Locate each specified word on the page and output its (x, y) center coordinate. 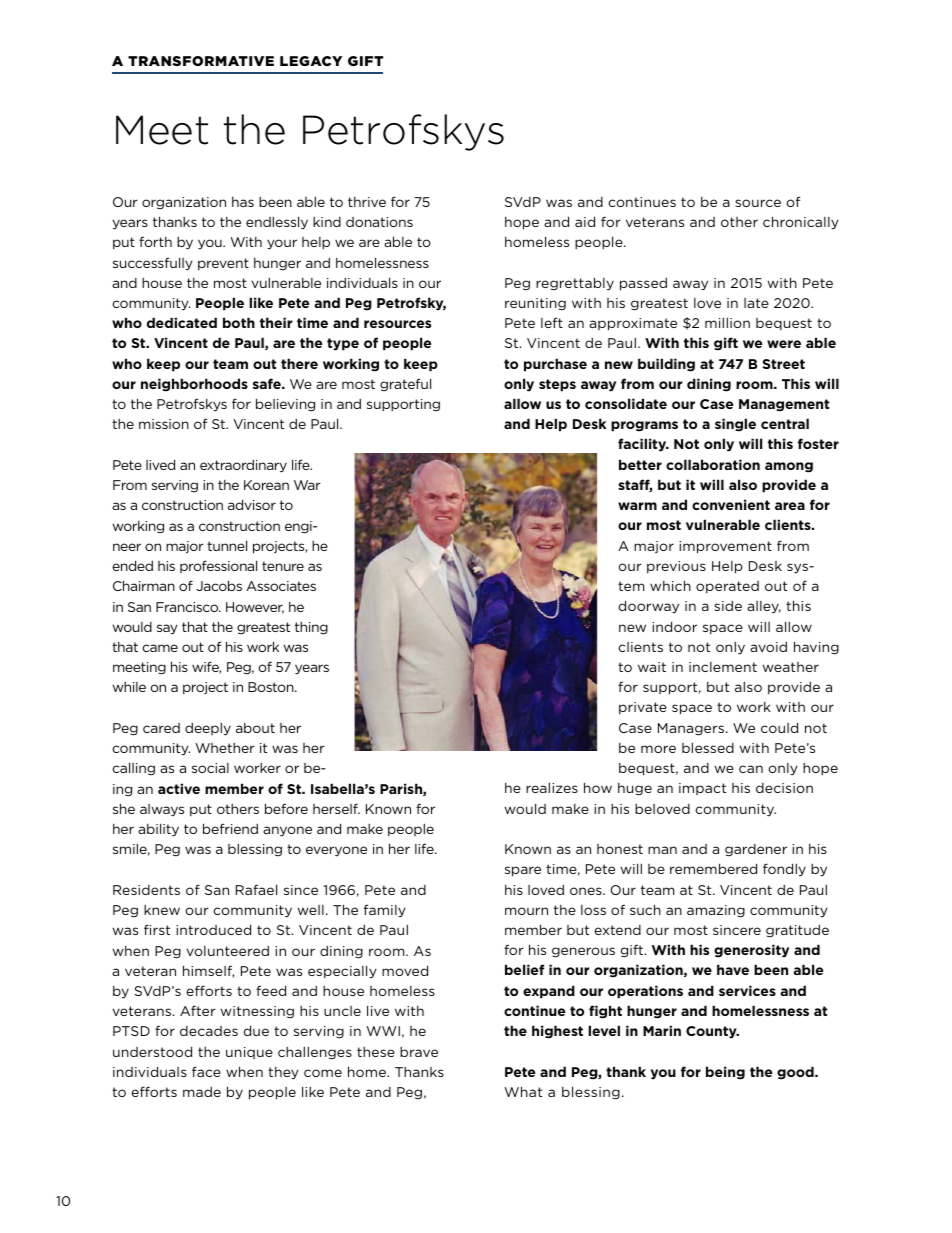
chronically (801, 223)
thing (311, 628)
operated (727, 587)
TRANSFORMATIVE (201, 61)
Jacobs (219, 585)
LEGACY (311, 61)
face (206, 1071)
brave (419, 1052)
